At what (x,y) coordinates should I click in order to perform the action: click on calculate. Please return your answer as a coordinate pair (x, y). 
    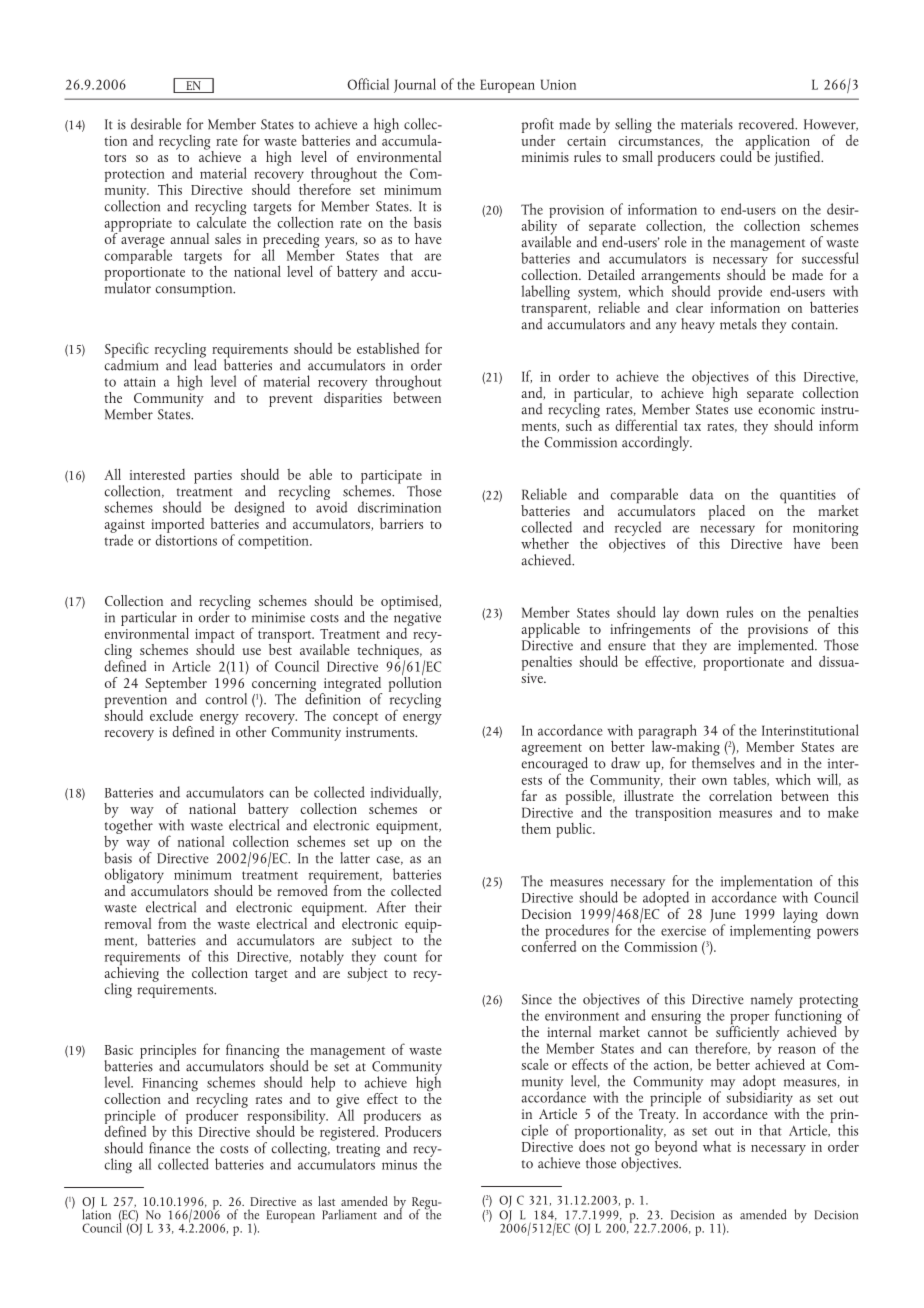
    Looking at the image, I should click on (221, 221).
